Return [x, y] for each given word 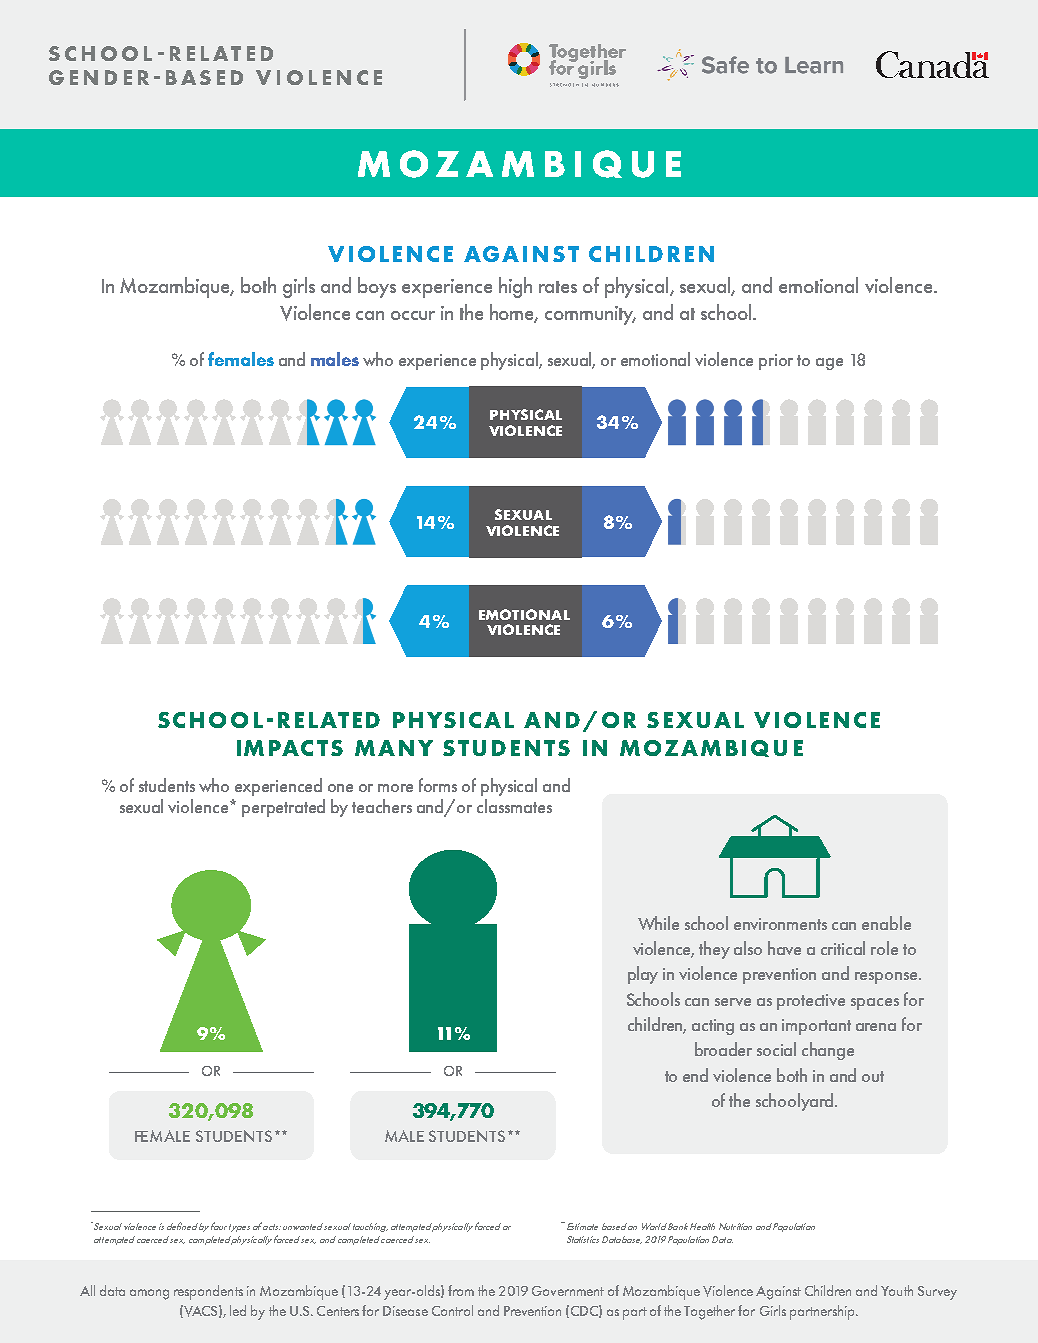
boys [377, 287]
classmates [514, 806]
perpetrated [283, 808]
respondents [208, 1292]
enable [886, 923]
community [590, 315]
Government [568, 1291]
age [829, 364]
